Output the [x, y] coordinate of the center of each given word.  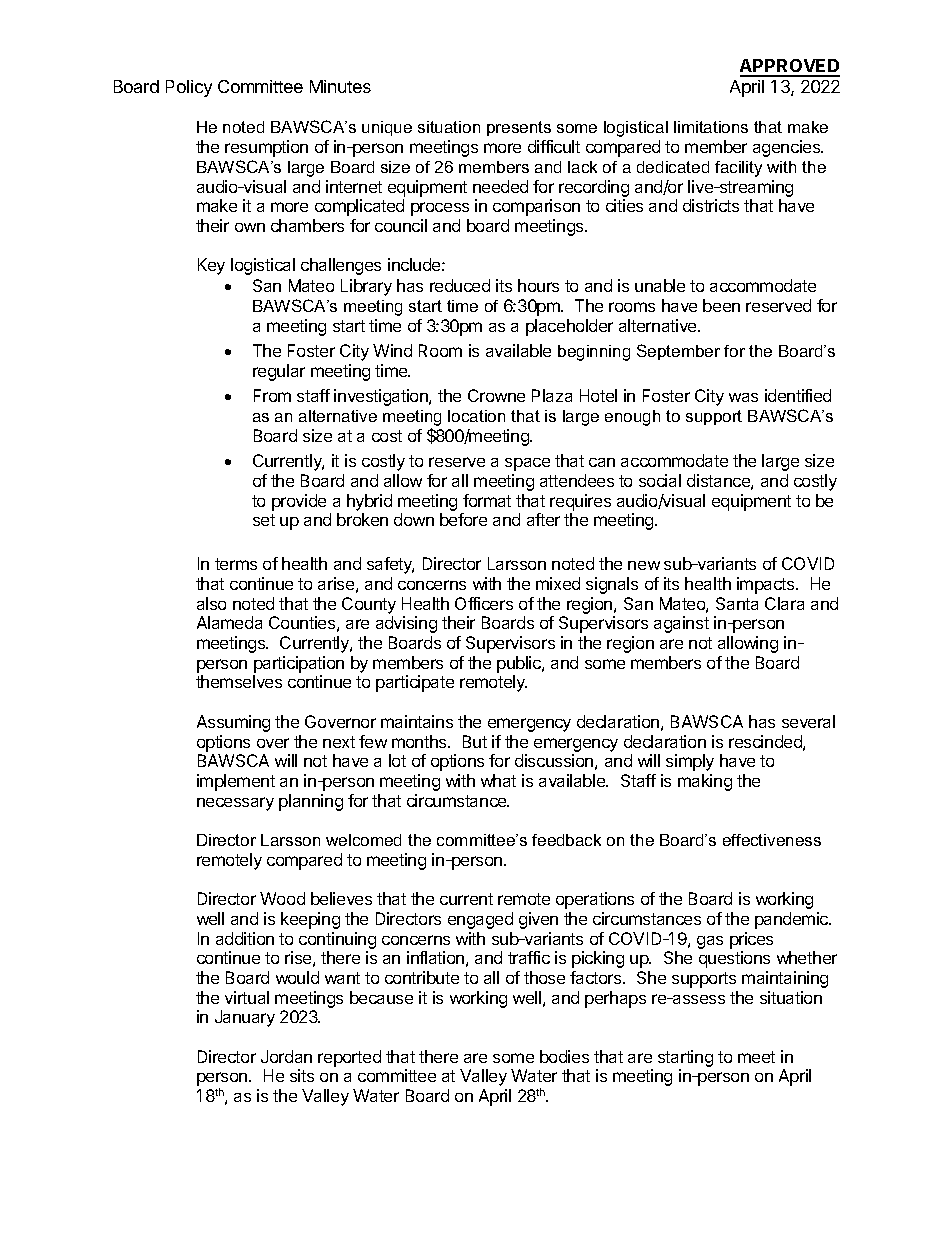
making [705, 782]
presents [519, 128]
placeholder [569, 327]
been [721, 305]
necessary [235, 804]
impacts [767, 585]
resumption [266, 148]
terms [236, 564]
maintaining [785, 979]
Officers [484, 603]
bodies [564, 1056]
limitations [711, 127]
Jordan [286, 1056]
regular [279, 372]
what [498, 780]
